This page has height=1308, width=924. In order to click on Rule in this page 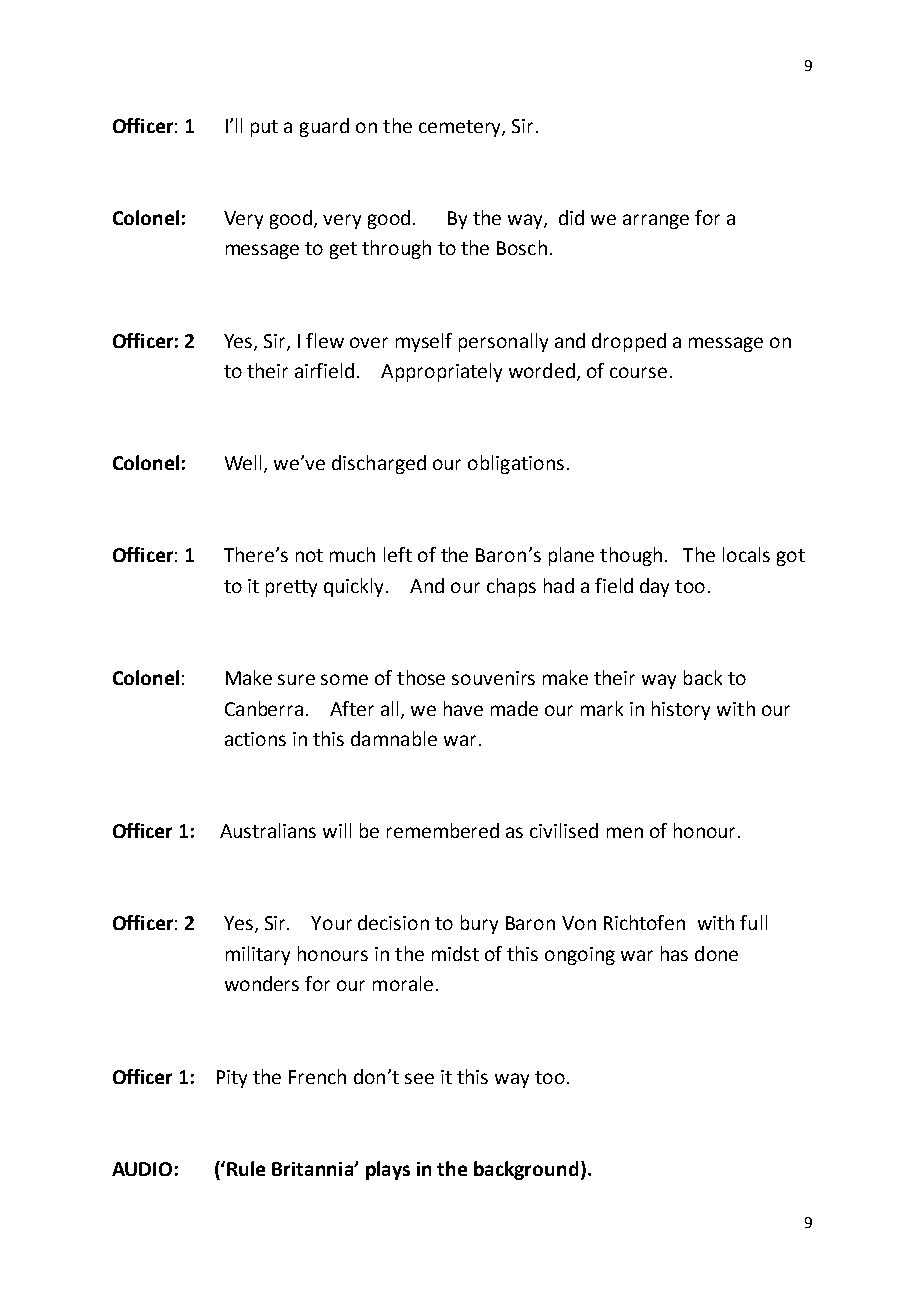, I will do `click(246, 1168)`.
